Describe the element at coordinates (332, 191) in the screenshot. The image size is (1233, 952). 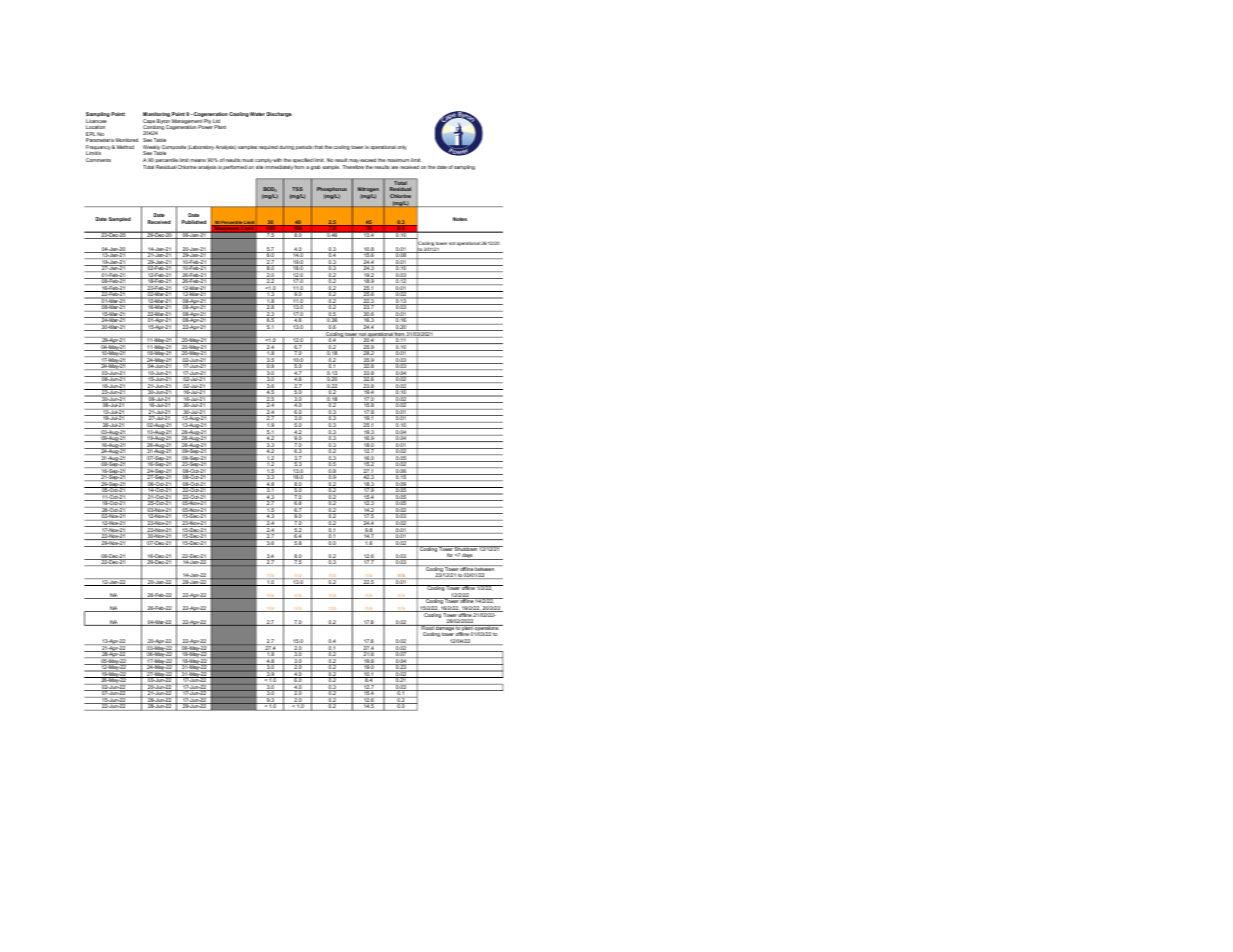
I see `Phosphorus` at that location.
